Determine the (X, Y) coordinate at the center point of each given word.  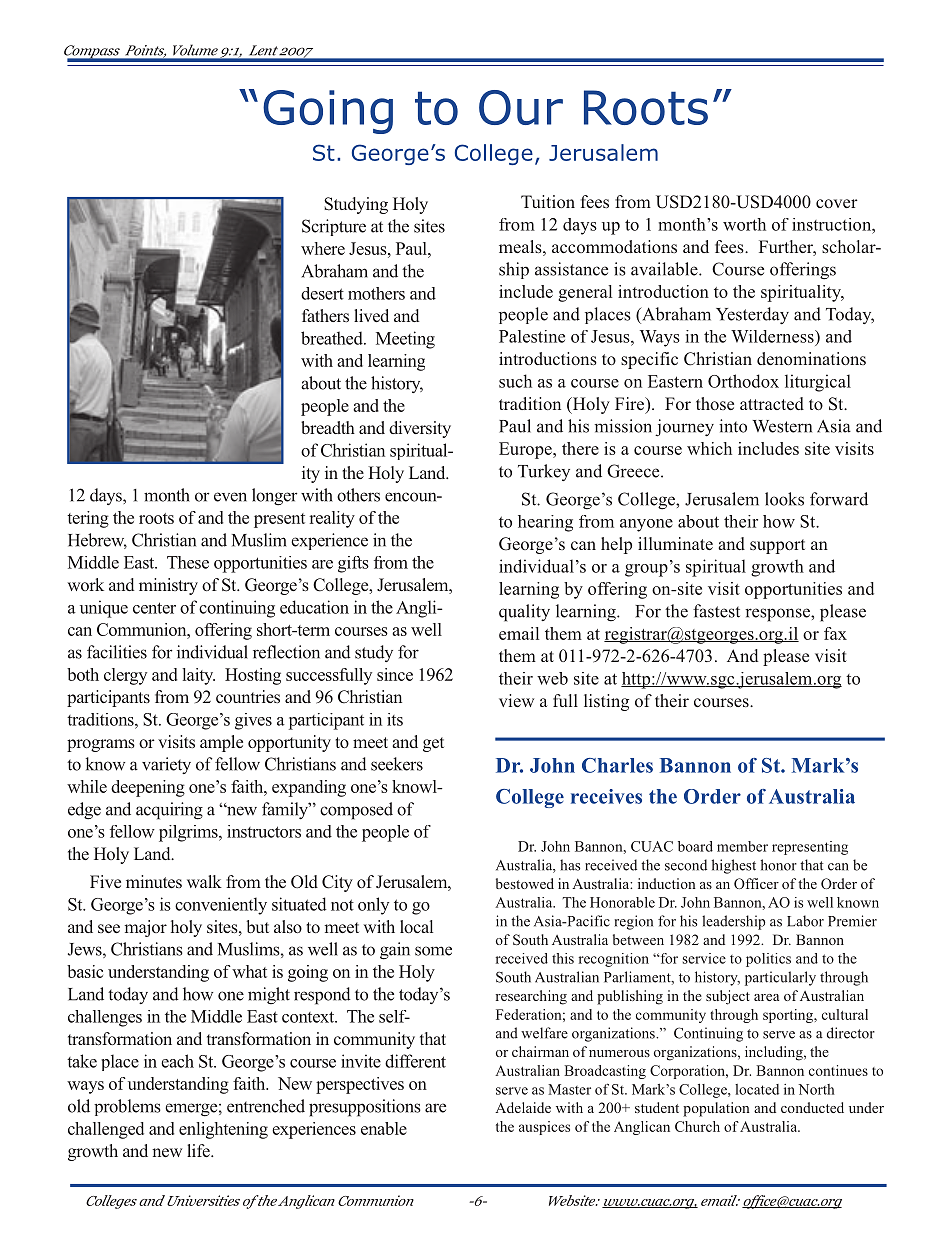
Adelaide (523, 1107)
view (516, 700)
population (716, 1109)
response (778, 615)
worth (744, 224)
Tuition (548, 201)
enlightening (223, 1130)
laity (198, 676)
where (323, 248)
